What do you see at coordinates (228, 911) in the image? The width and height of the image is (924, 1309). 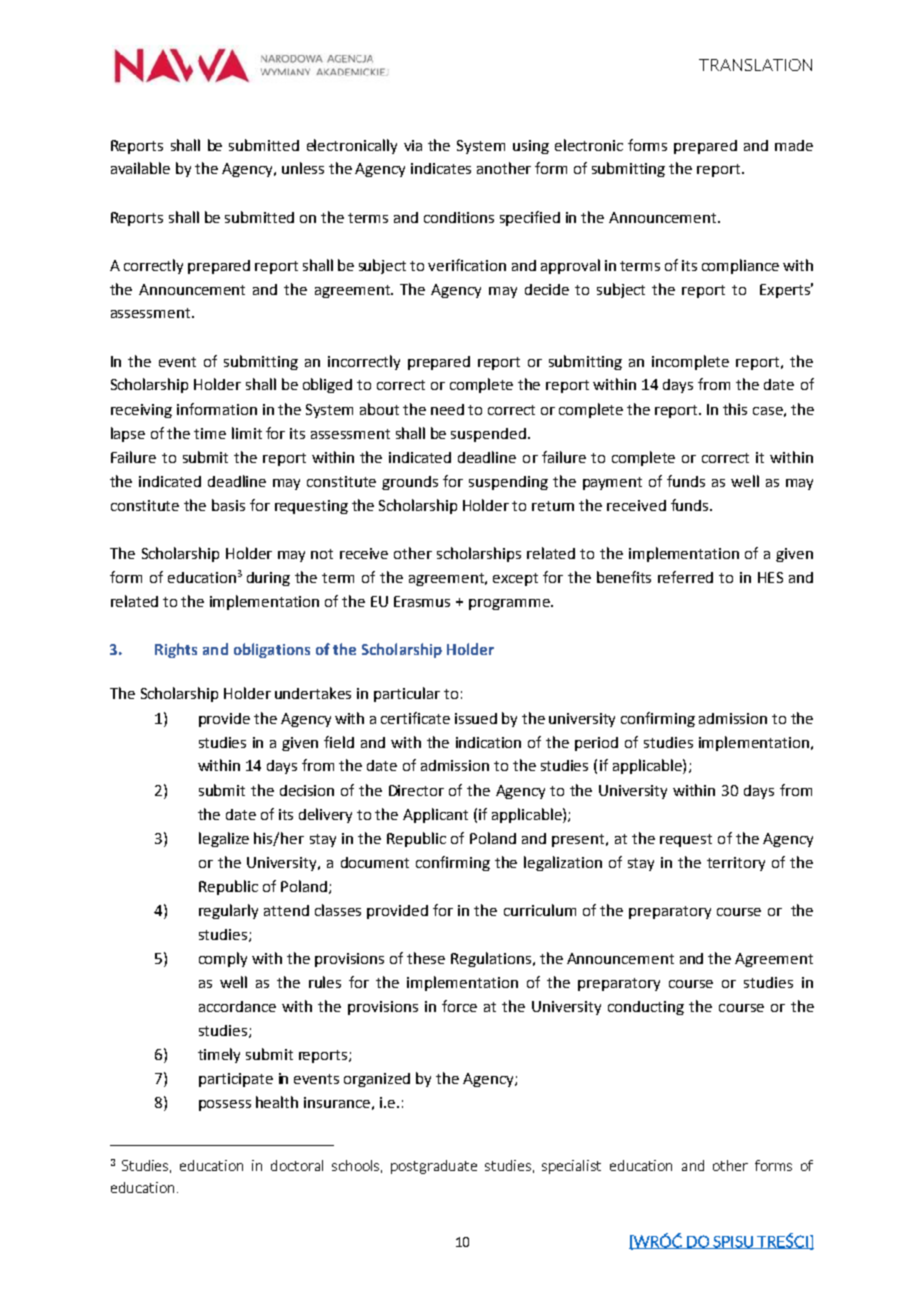 I see `regularly` at bounding box center [228, 911].
